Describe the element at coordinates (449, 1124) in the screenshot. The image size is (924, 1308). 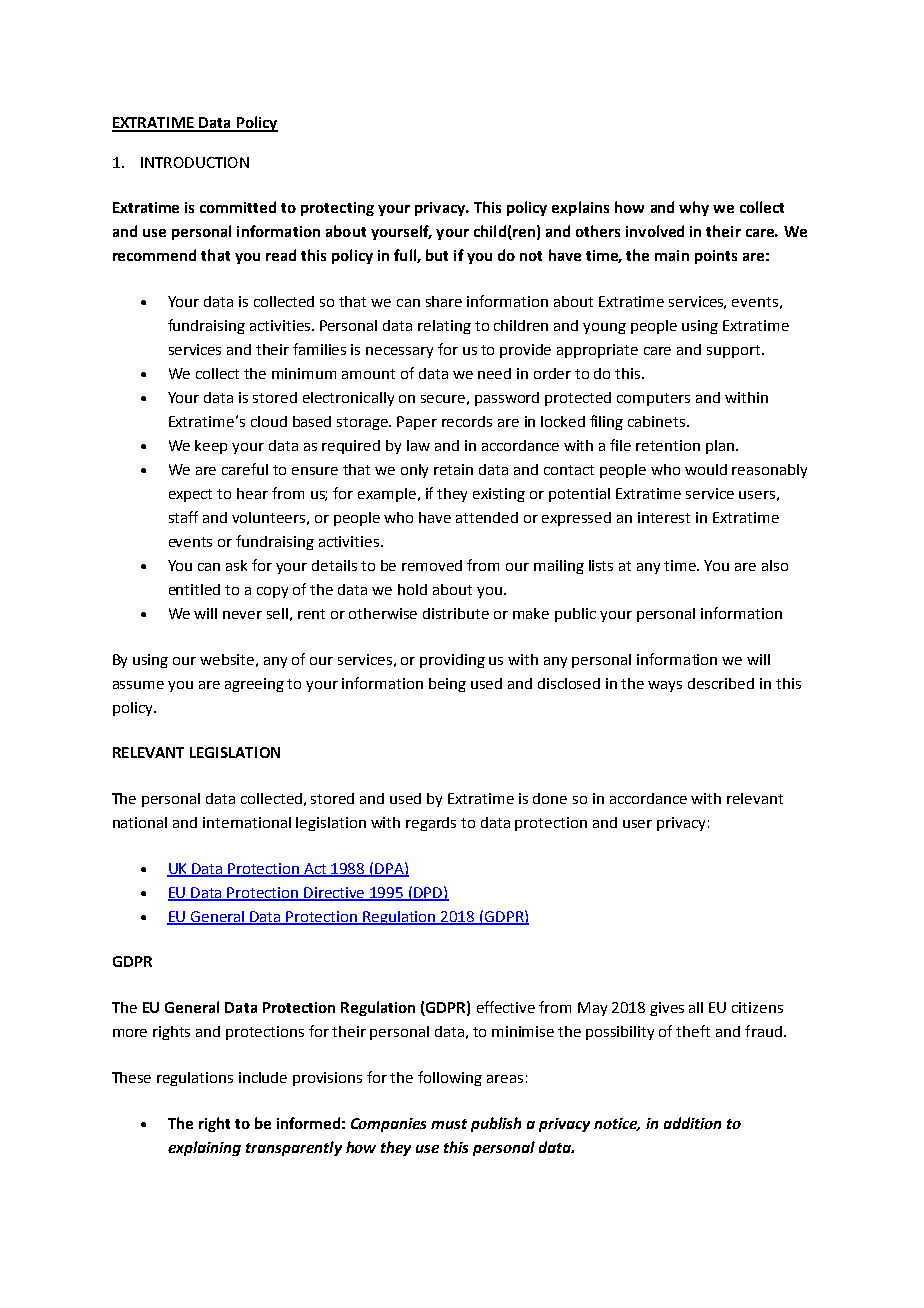
I see `must` at that location.
